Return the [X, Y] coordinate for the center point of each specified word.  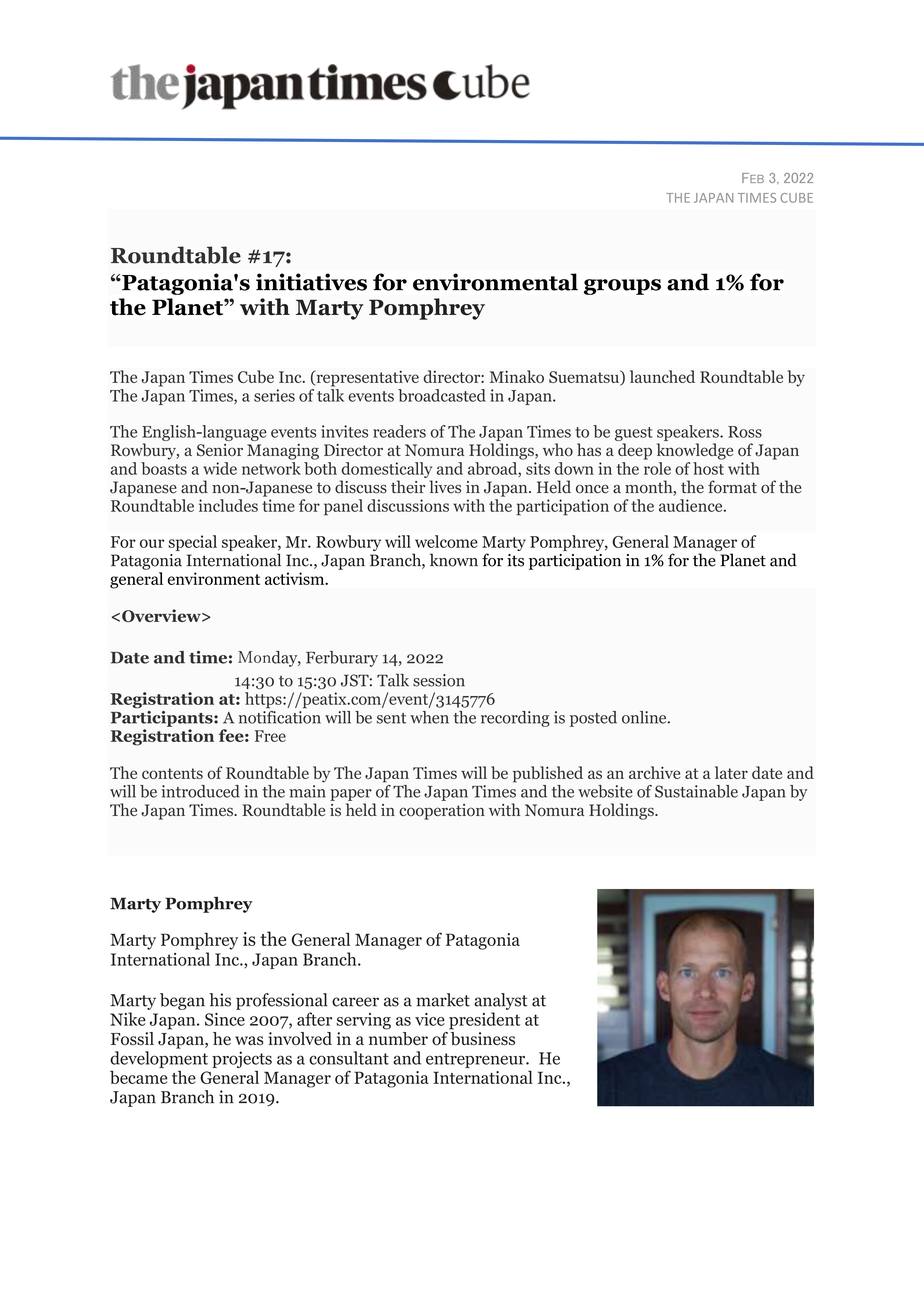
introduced [200, 791]
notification [280, 716]
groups [622, 287]
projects [242, 1059]
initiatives [311, 282]
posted [593, 719]
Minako [517, 376]
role [657, 468]
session [439, 680]
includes [228, 505]
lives [445, 487]
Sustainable [696, 791]
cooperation [442, 812]
